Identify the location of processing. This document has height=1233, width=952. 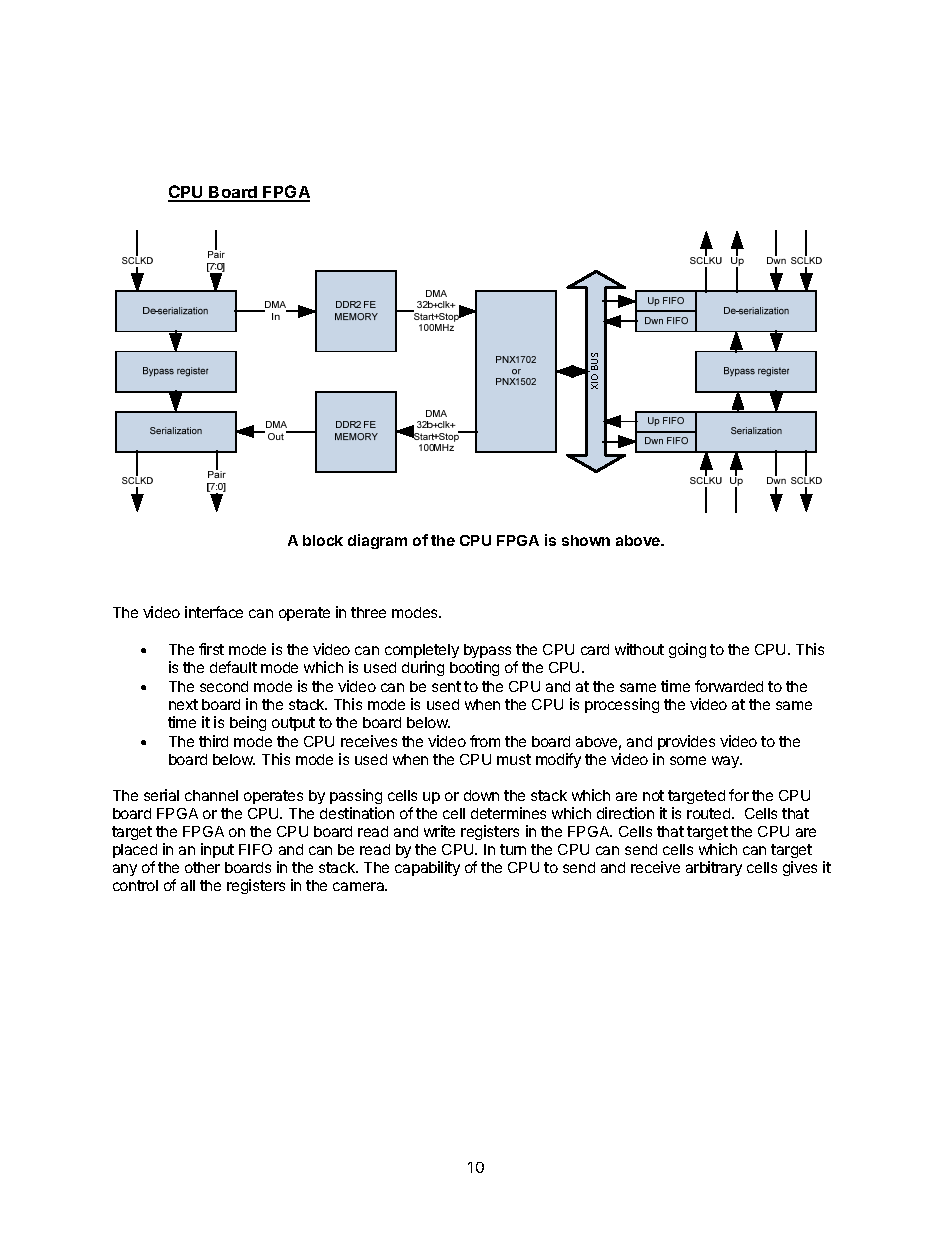
(622, 705).
